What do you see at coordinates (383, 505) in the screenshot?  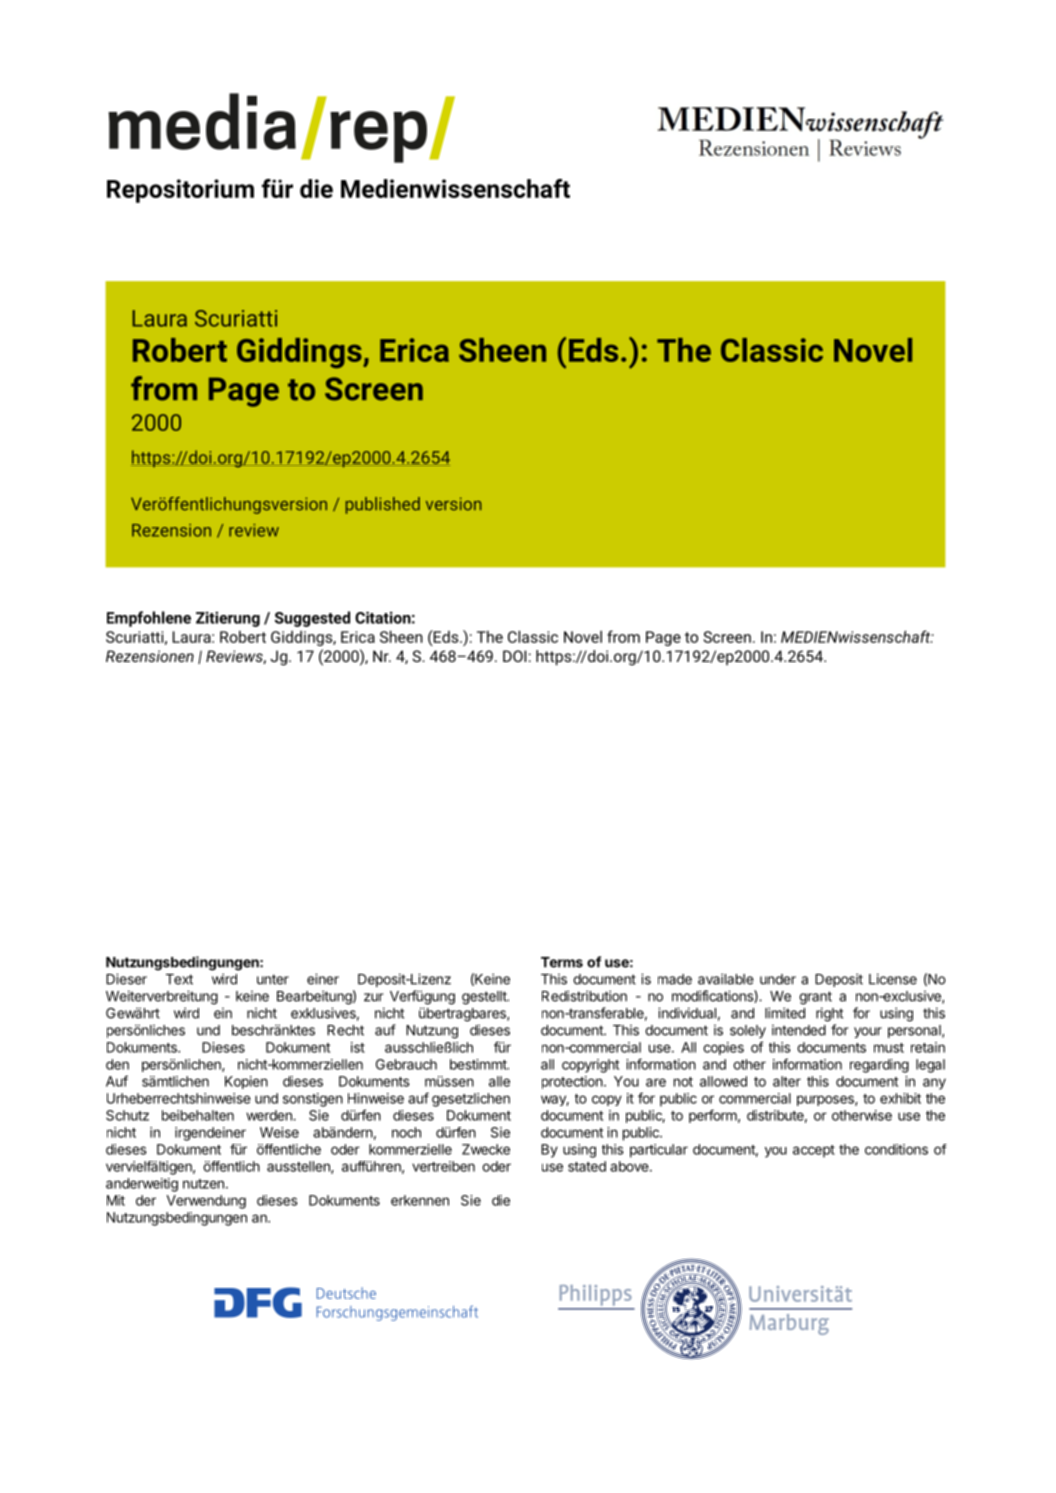 I see `published` at bounding box center [383, 505].
